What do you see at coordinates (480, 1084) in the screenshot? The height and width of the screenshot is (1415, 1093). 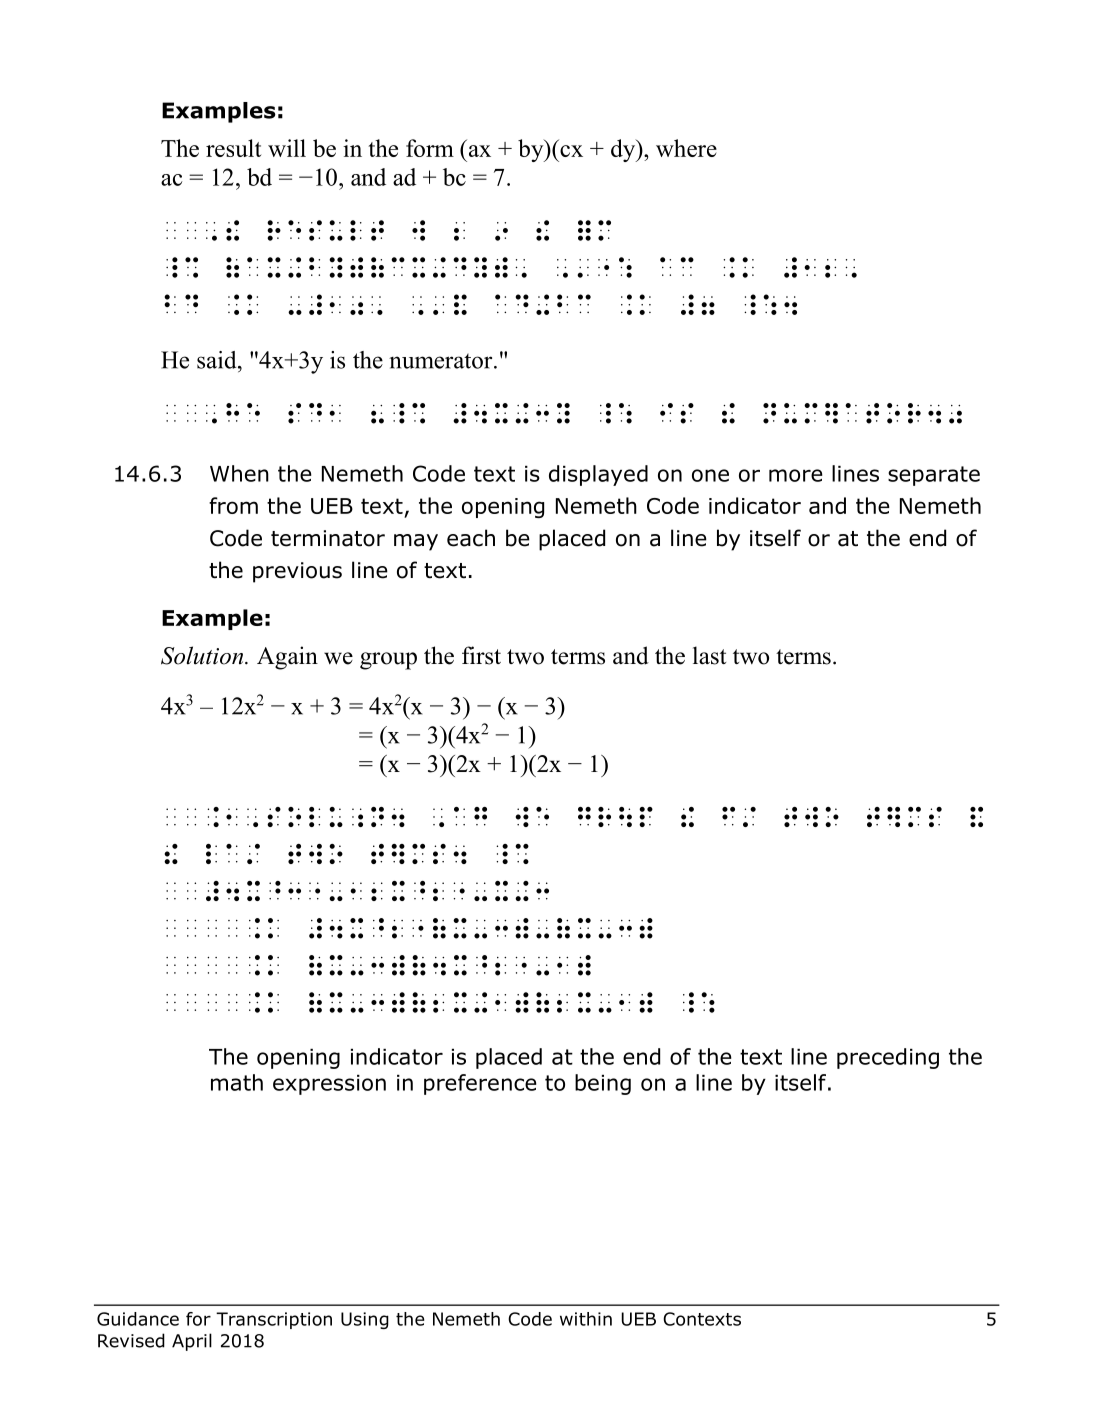 I see `preference` at bounding box center [480, 1084].
